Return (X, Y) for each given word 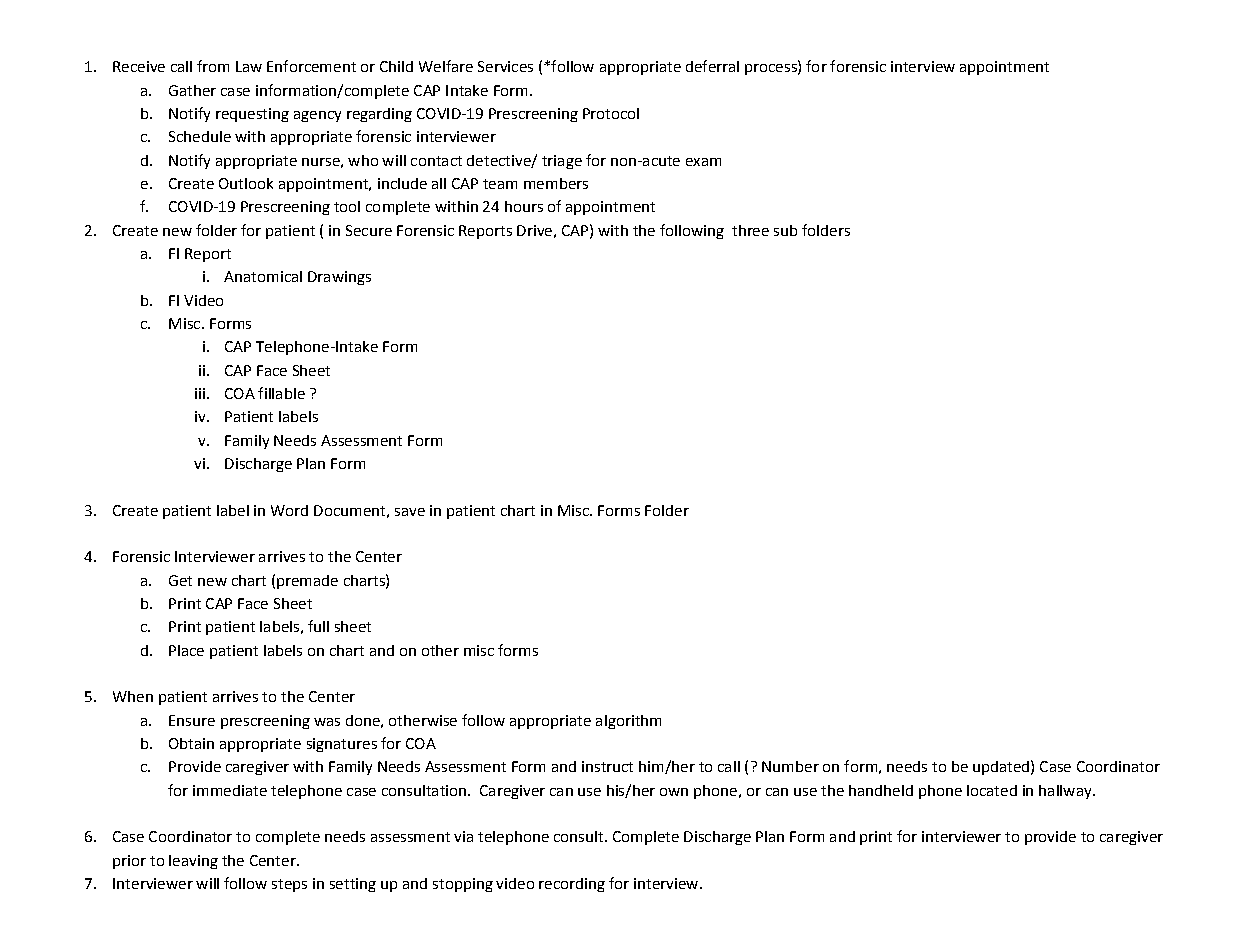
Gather (192, 90)
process (772, 69)
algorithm (628, 722)
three (750, 230)
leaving (193, 862)
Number (790, 766)
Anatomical (263, 276)
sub (785, 230)
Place (186, 650)
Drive (534, 230)
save (410, 512)
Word (289, 510)
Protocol (611, 113)
